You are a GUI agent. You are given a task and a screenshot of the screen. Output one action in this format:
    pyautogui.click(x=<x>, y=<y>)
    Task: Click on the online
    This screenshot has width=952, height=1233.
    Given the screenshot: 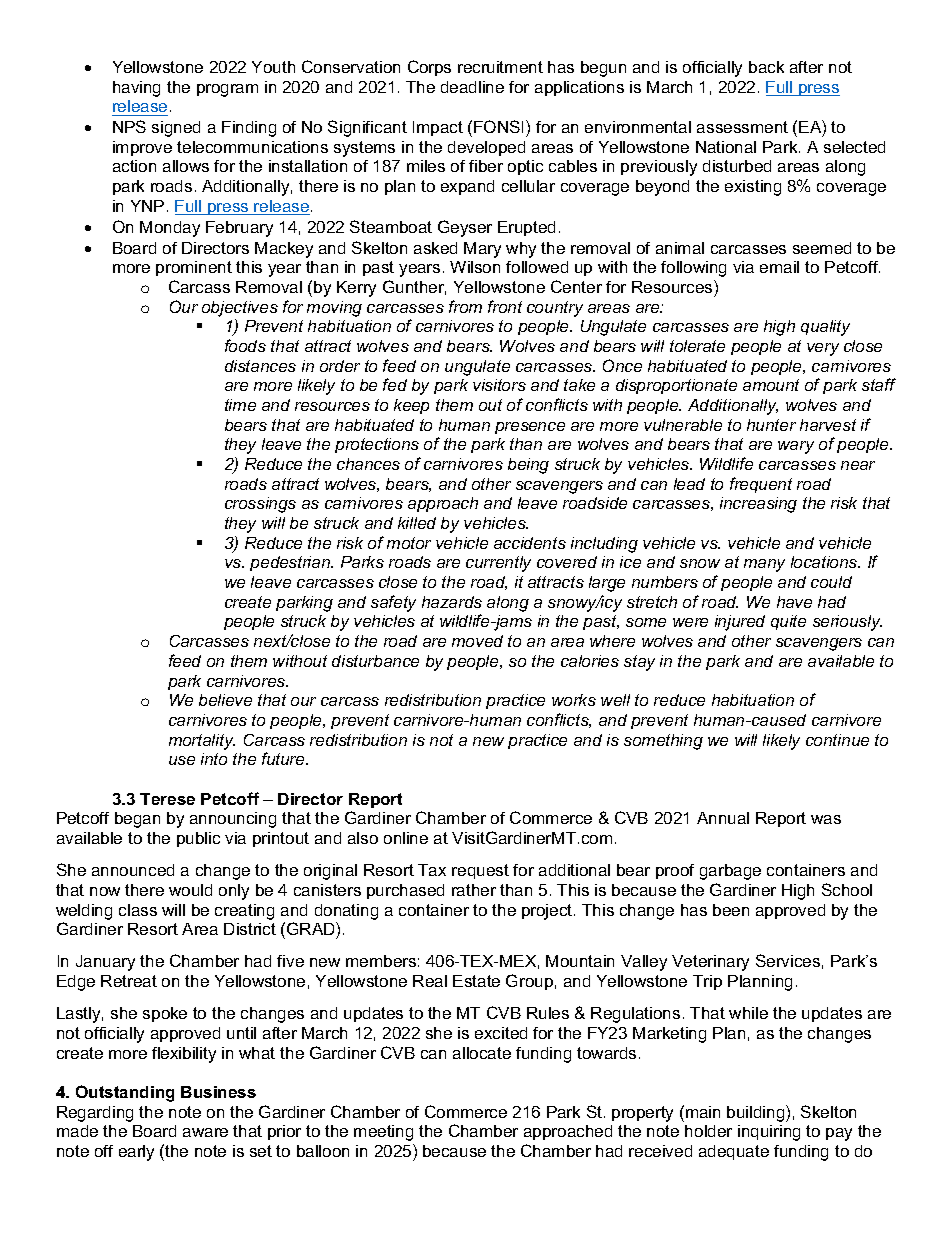 What is the action you would take?
    pyautogui.click(x=406, y=838)
